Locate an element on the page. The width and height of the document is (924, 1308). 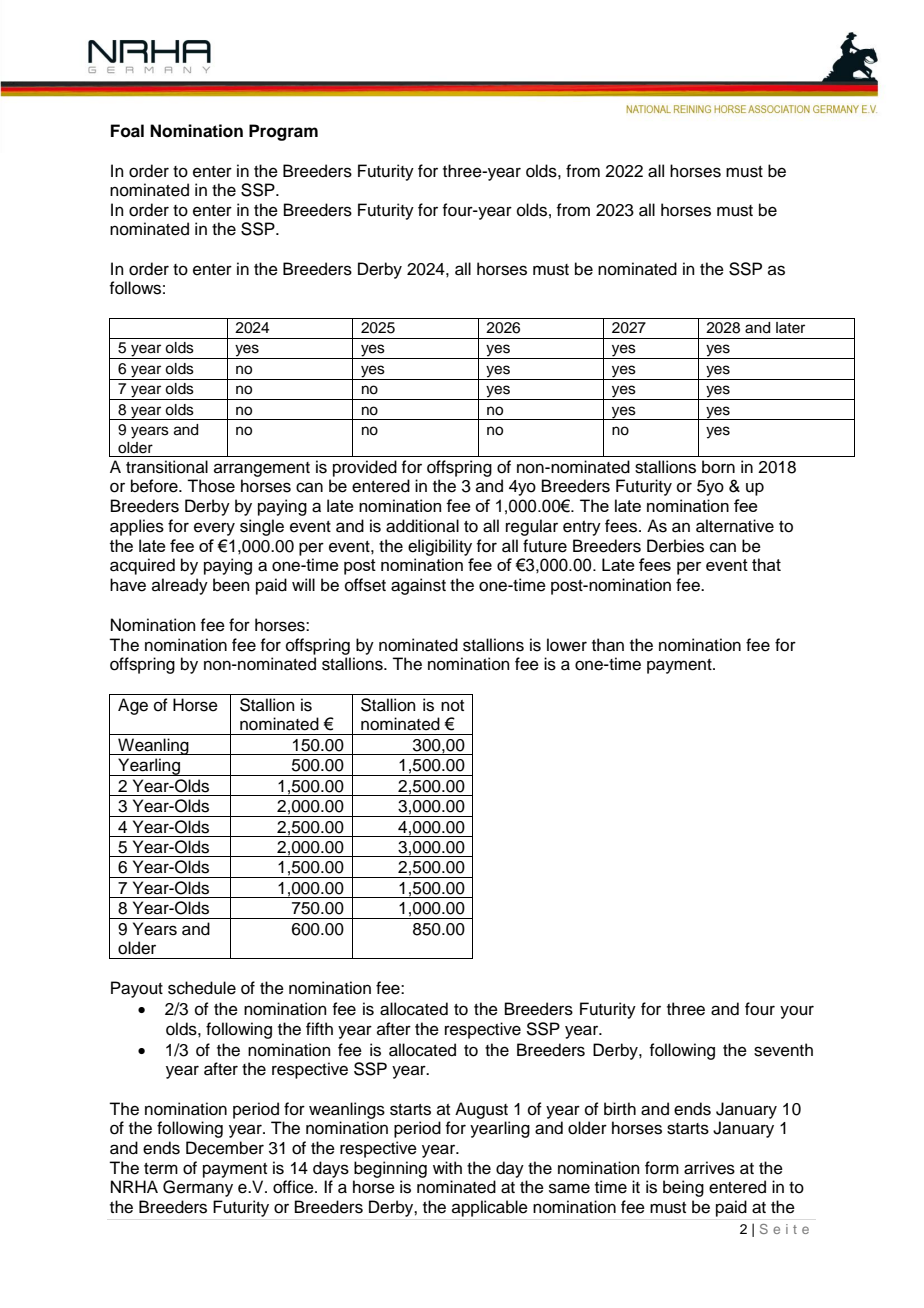
Program is located at coordinates (283, 132).
